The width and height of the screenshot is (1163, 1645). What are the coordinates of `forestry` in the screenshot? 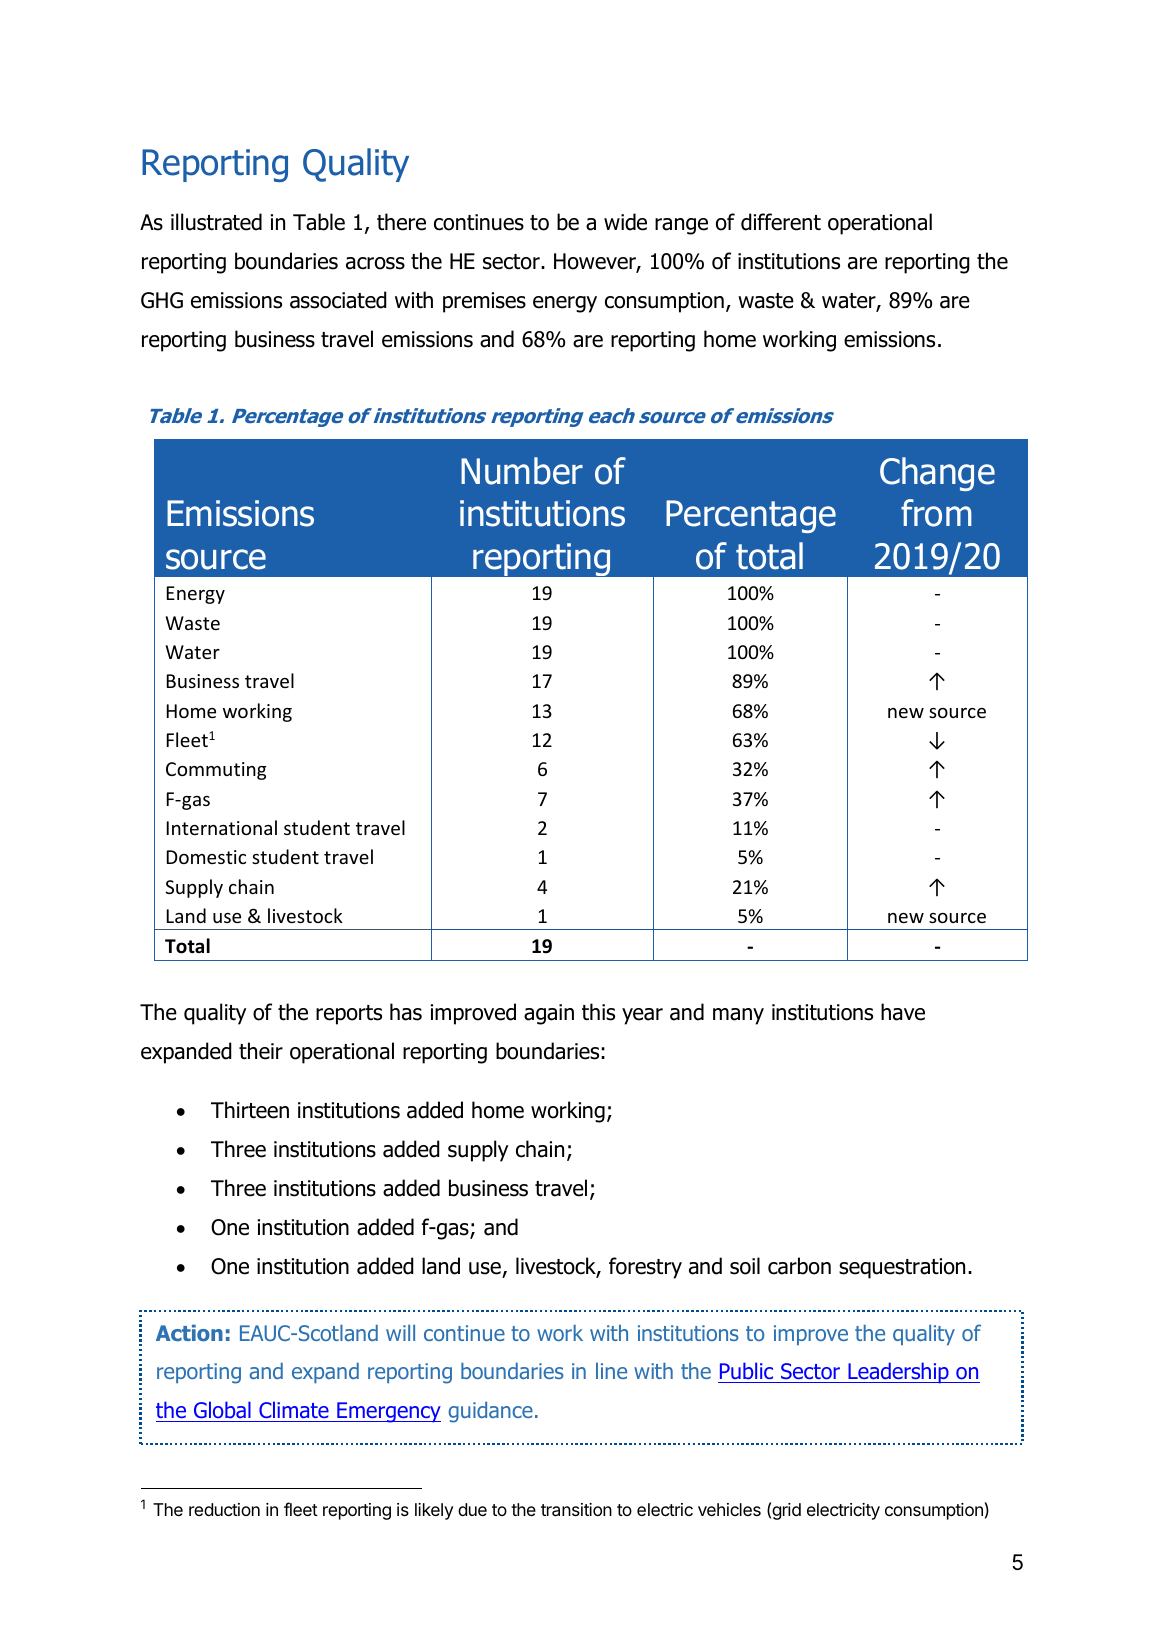 It's located at (645, 1268).
